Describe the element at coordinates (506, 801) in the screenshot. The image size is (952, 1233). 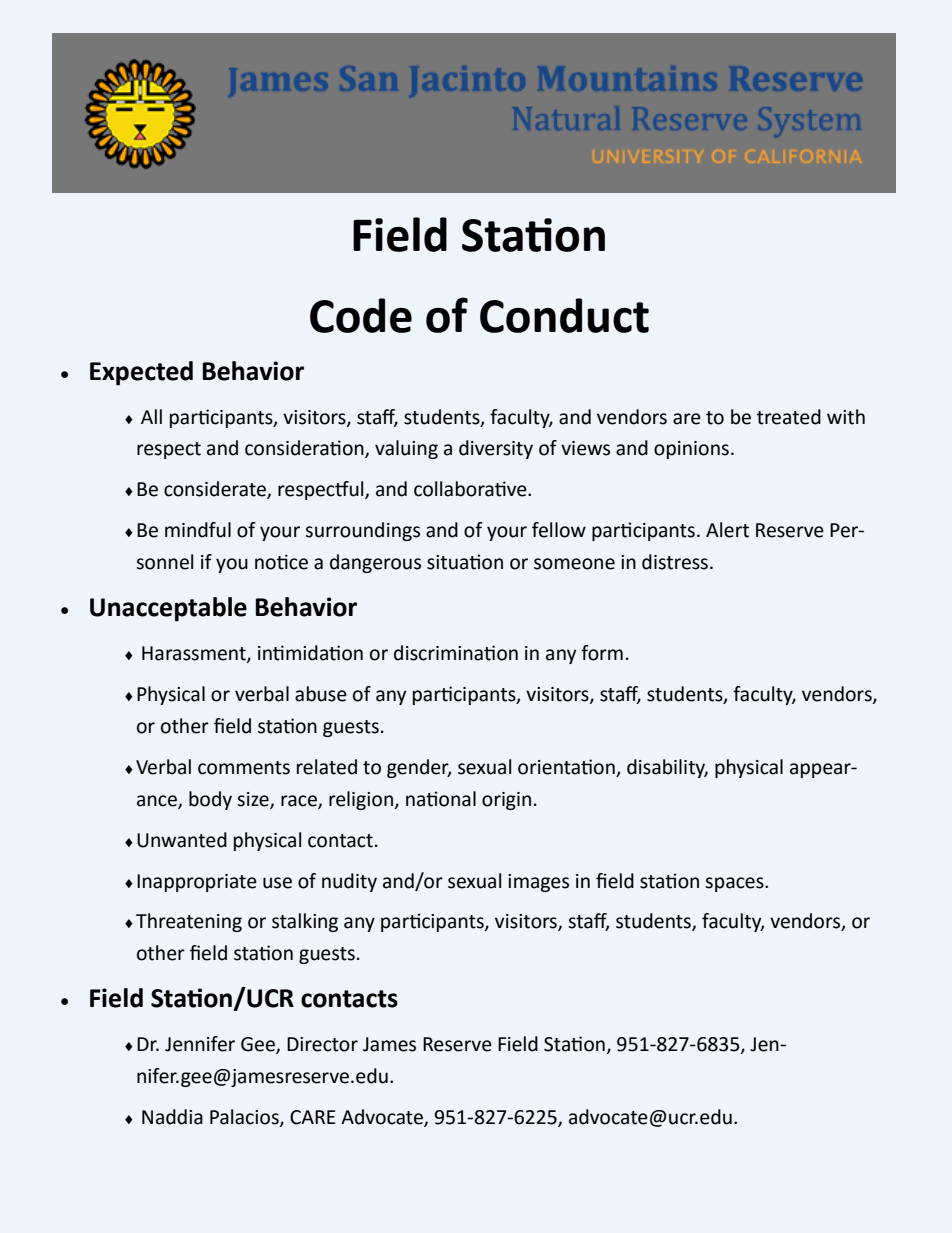
I see `origin` at that location.
